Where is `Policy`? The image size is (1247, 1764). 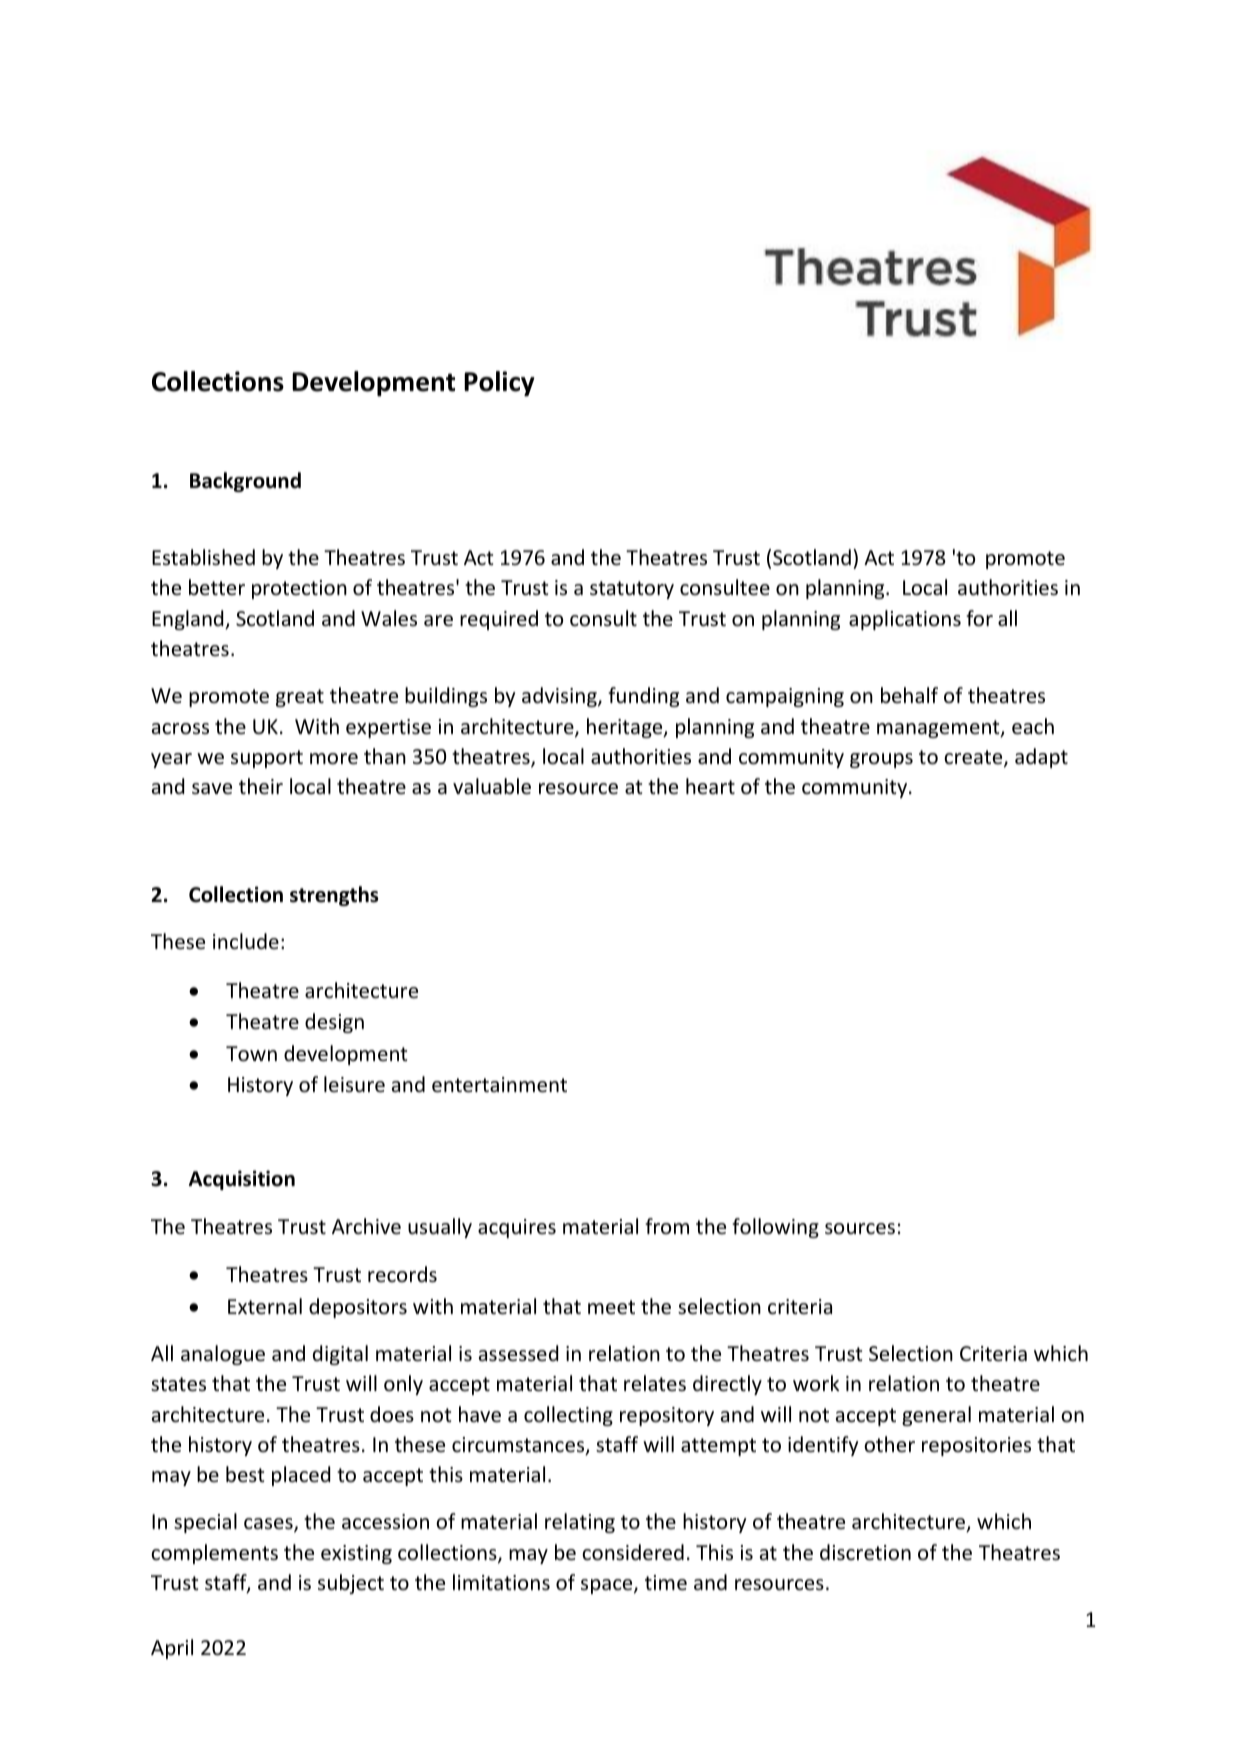 Policy is located at coordinates (499, 384).
